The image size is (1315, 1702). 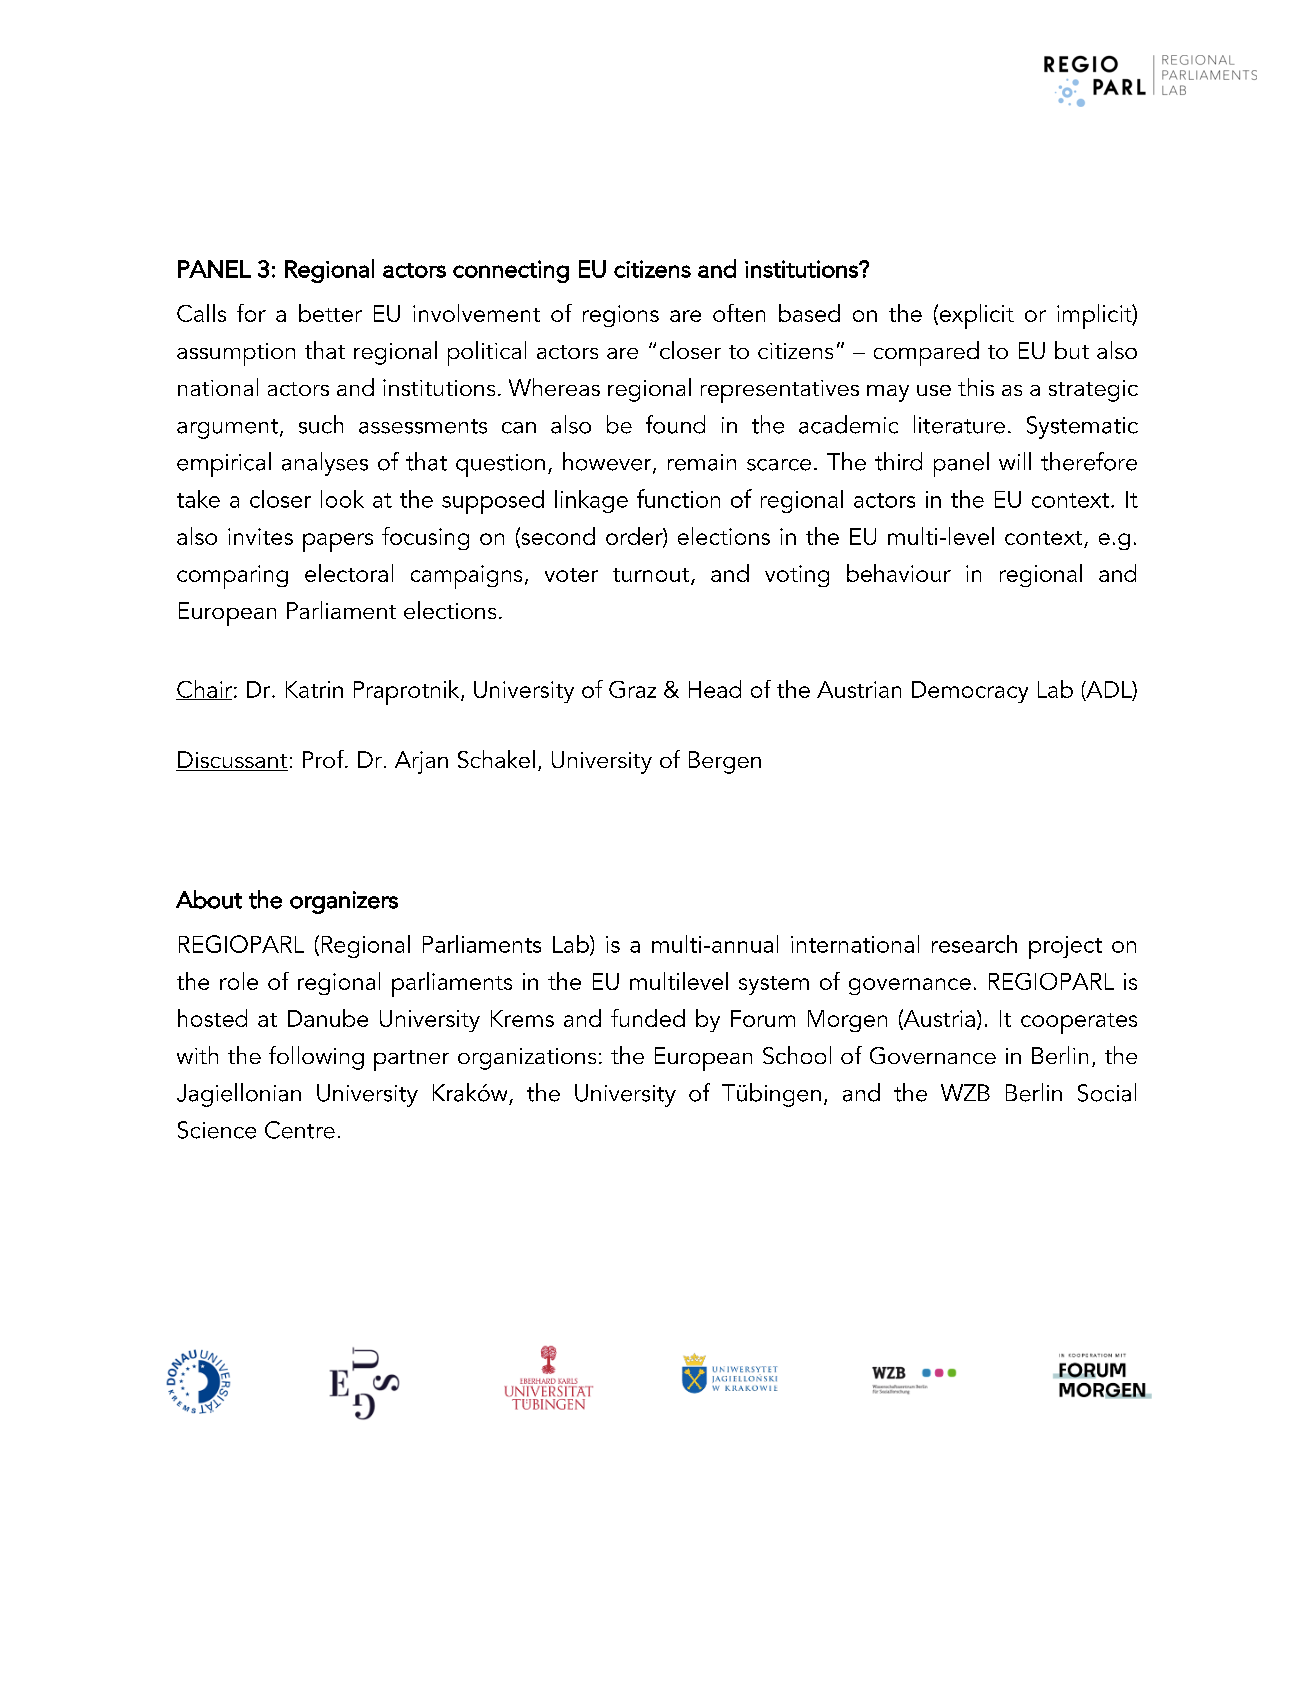 I want to click on organizers, so click(x=344, y=902).
